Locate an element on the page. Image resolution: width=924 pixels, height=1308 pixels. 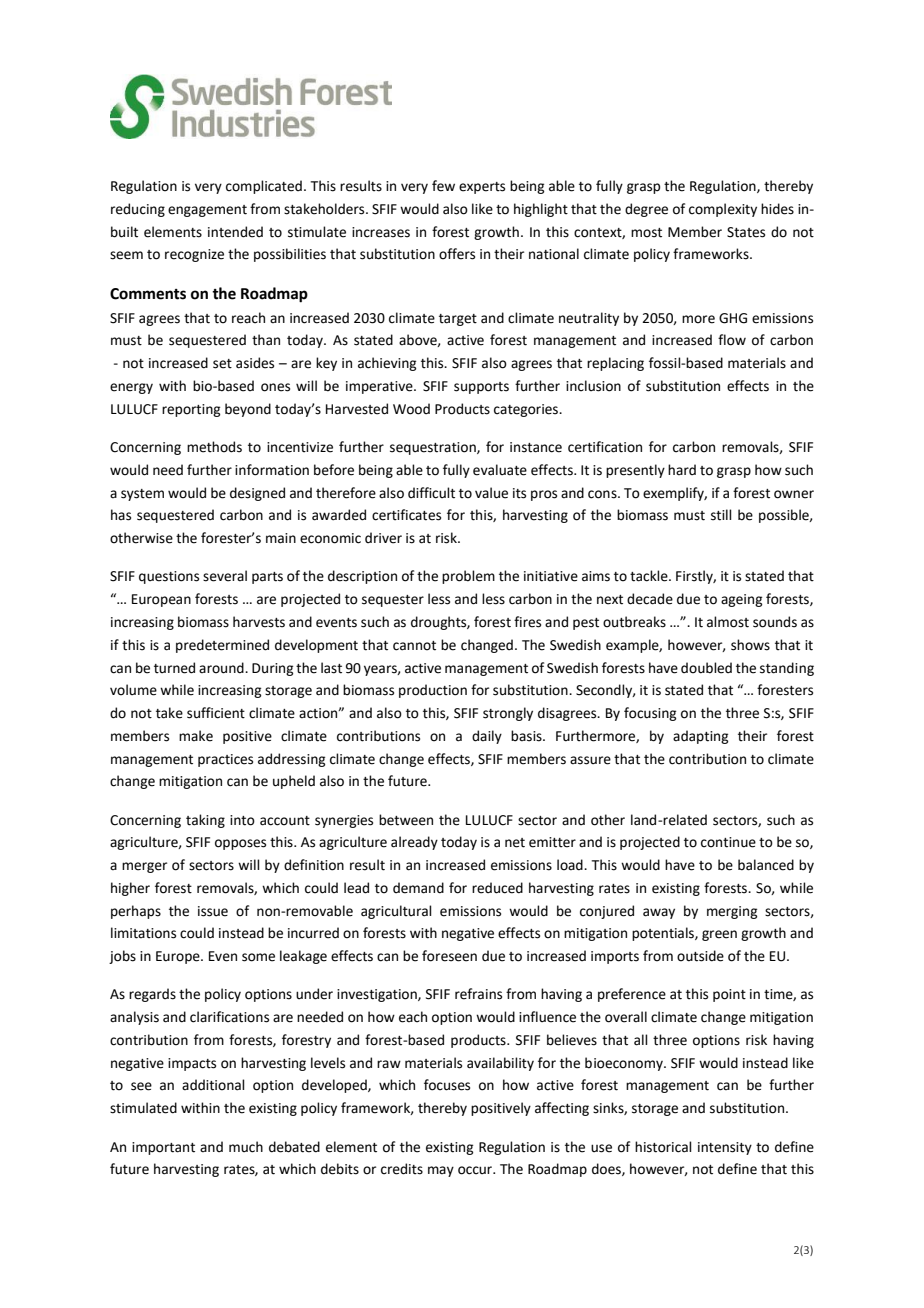
important is located at coordinates (163, 1148).
